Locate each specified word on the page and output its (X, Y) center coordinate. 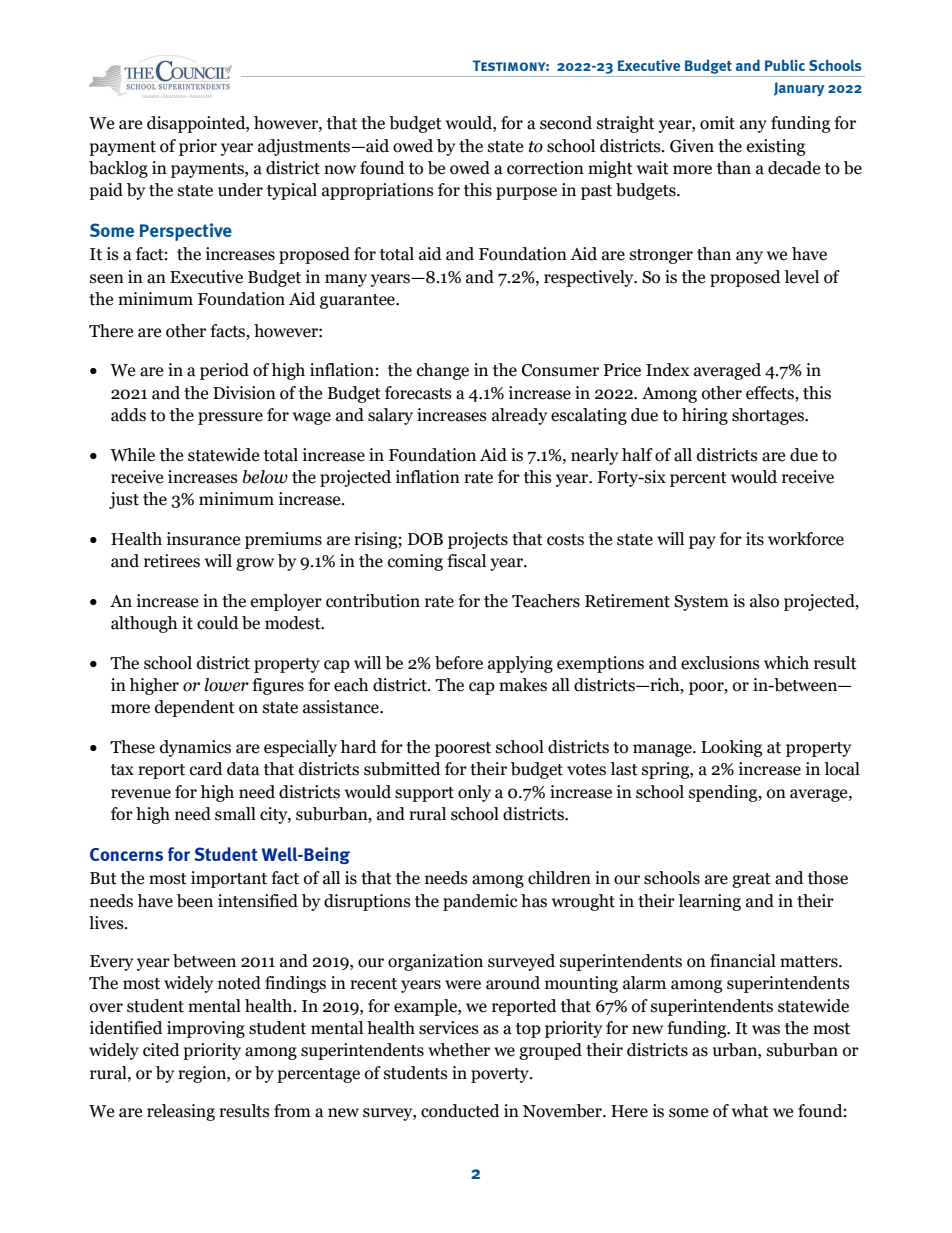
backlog (118, 169)
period (224, 371)
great (751, 880)
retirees (172, 561)
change (443, 371)
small (235, 814)
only (474, 793)
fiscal (466, 561)
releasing (181, 1112)
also (764, 601)
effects (771, 394)
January (799, 89)
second (566, 123)
